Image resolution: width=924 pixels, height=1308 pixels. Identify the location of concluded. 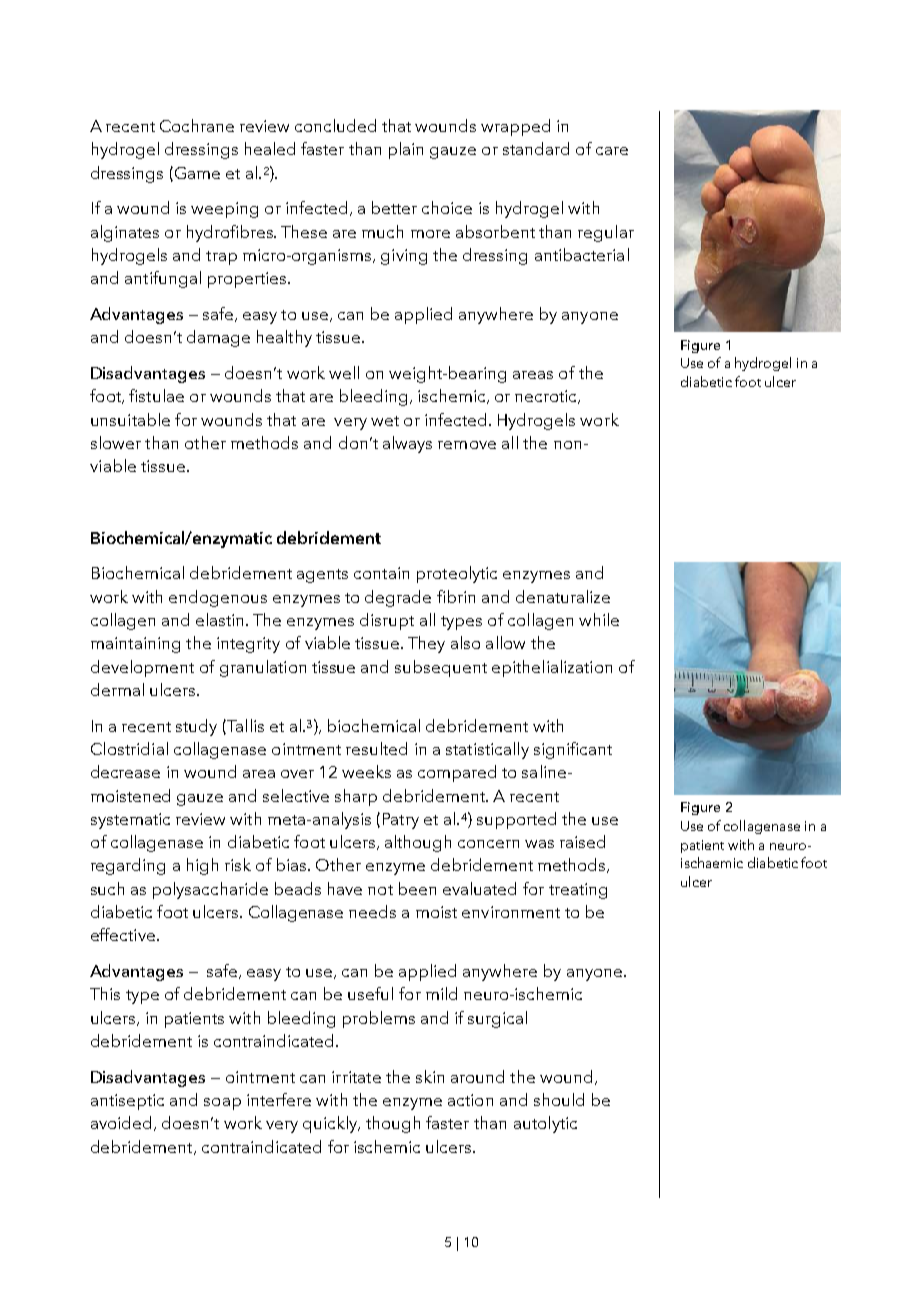
(335, 125).
